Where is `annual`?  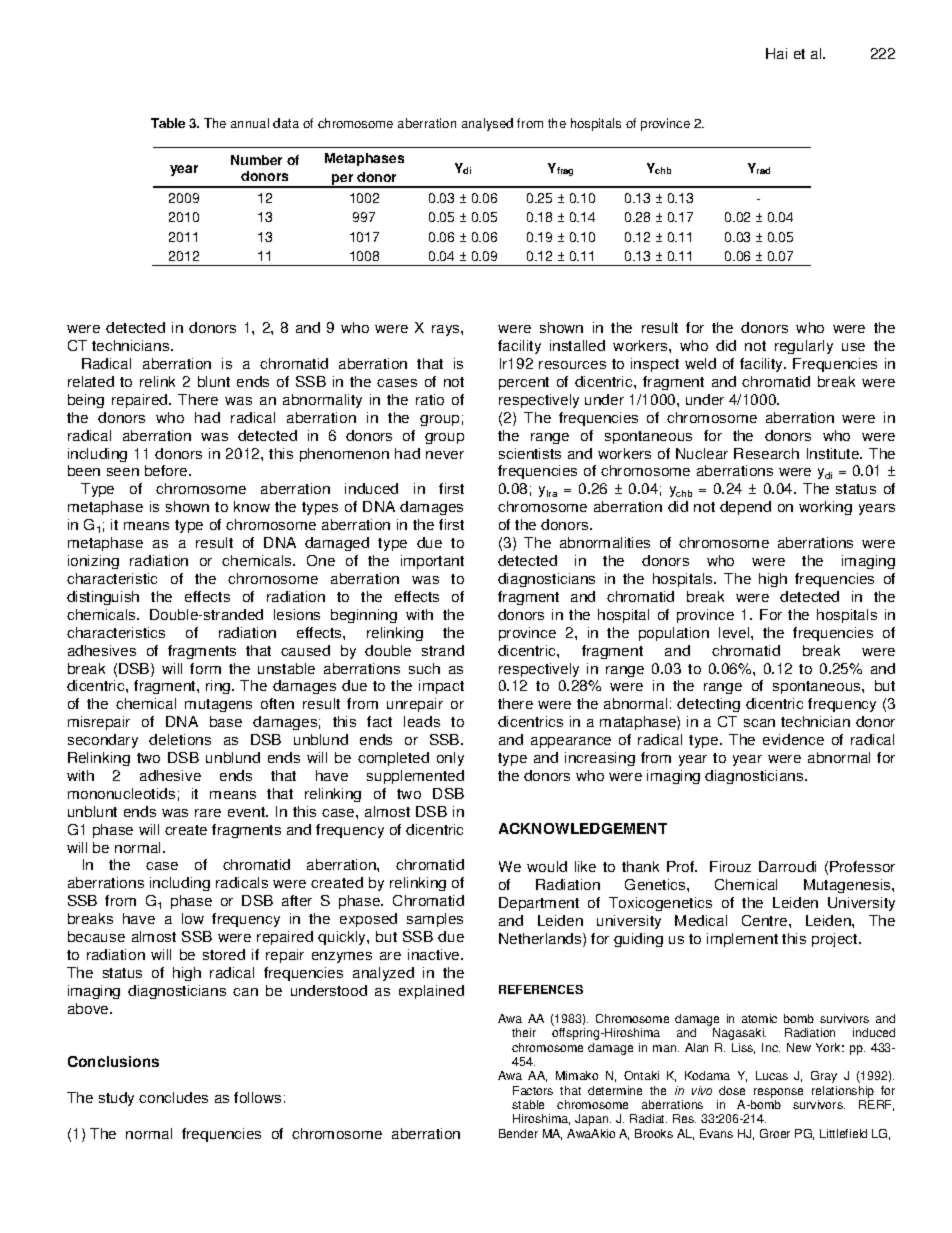
annual is located at coordinates (250, 123).
